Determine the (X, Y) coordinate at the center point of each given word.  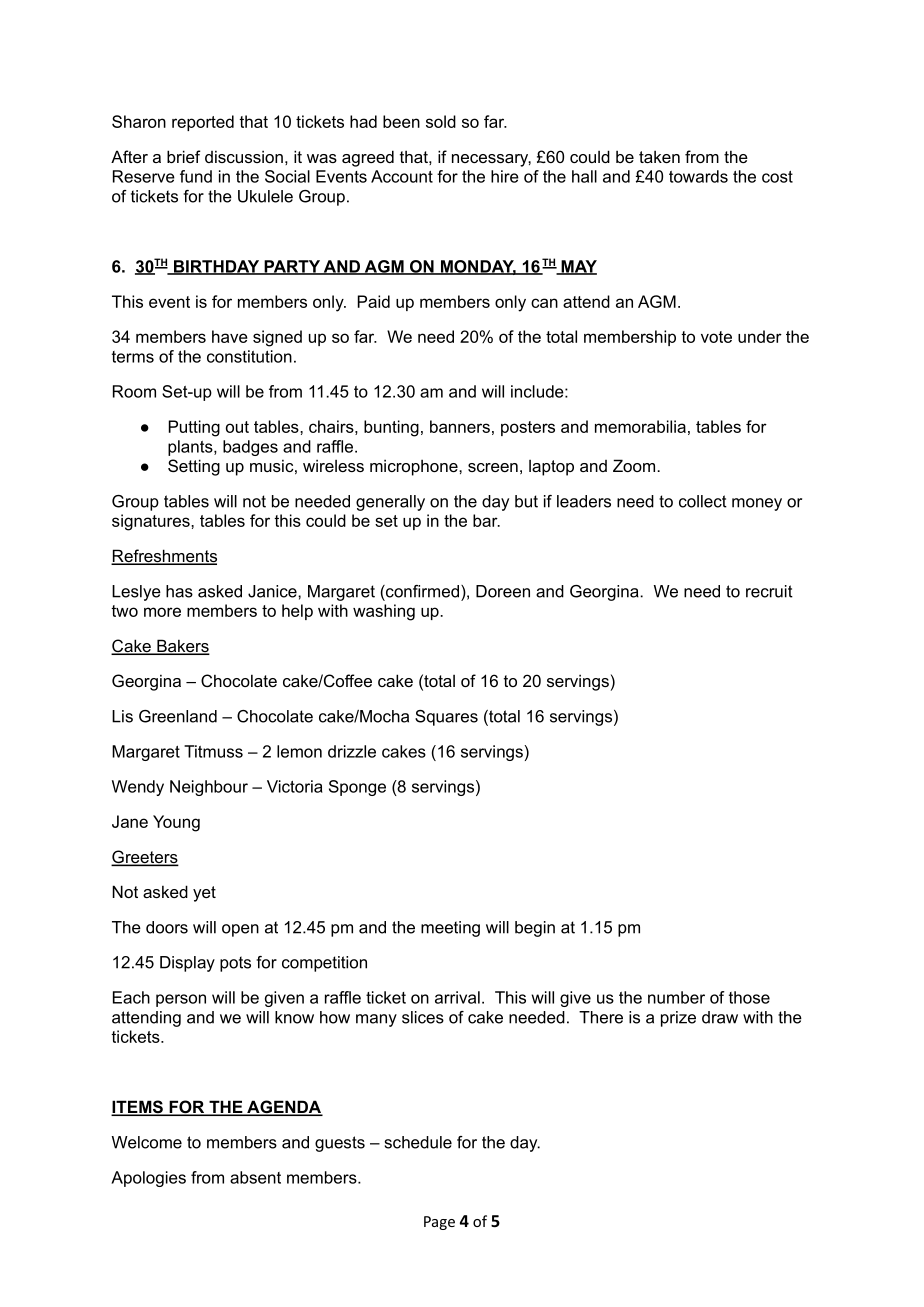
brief (184, 156)
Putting (194, 428)
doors (167, 927)
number (676, 997)
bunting (391, 428)
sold (441, 121)
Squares (446, 718)
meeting (450, 929)
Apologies (148, 1179)
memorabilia (640, 426)
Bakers (182, 647)
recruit (769, 591)
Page (439, 1223)
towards (698, 176)
